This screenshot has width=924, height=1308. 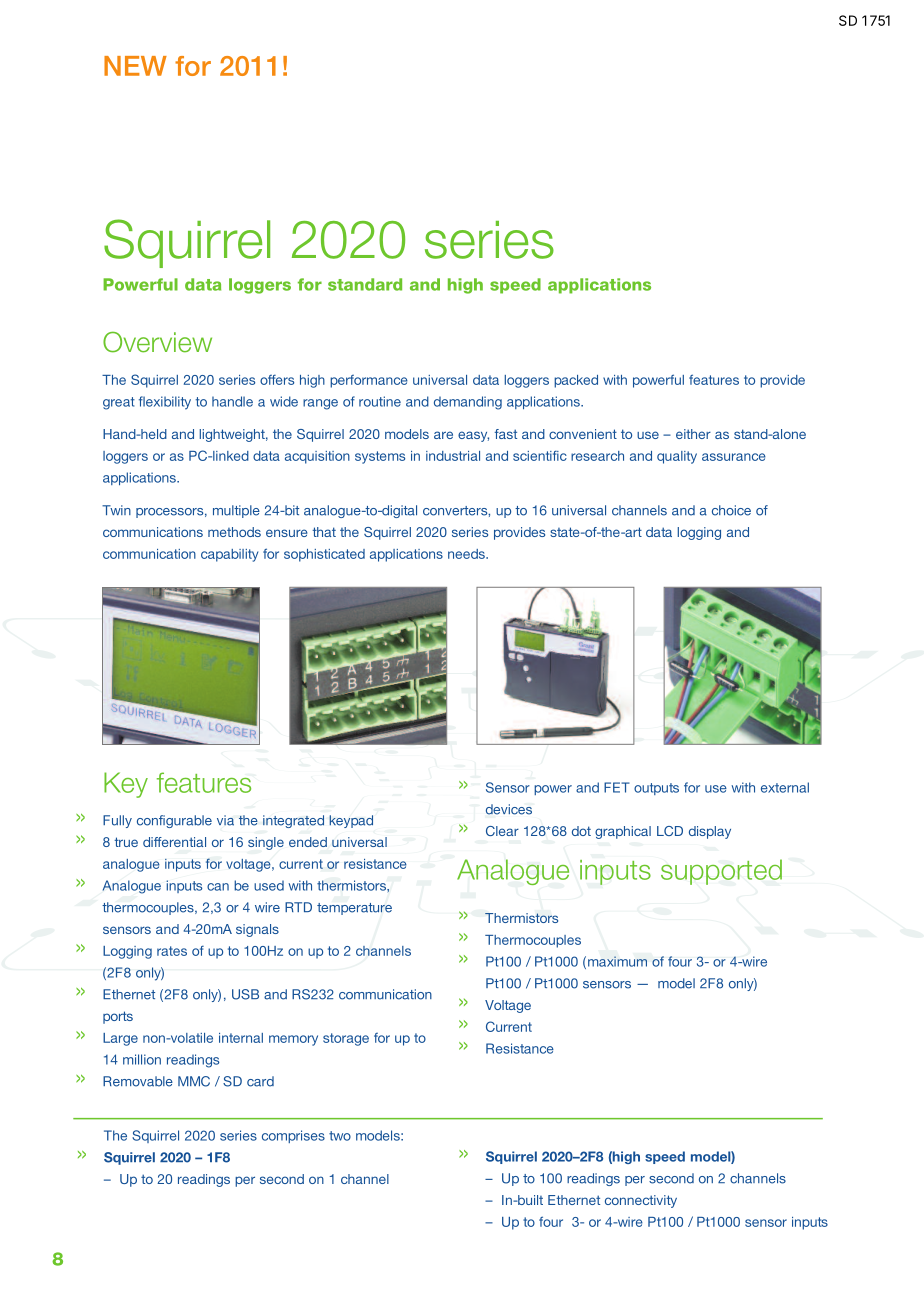 What do you see at coordinates (576, 381) in the screenshot?
I see `packed` at bounding box center [576, 381].
